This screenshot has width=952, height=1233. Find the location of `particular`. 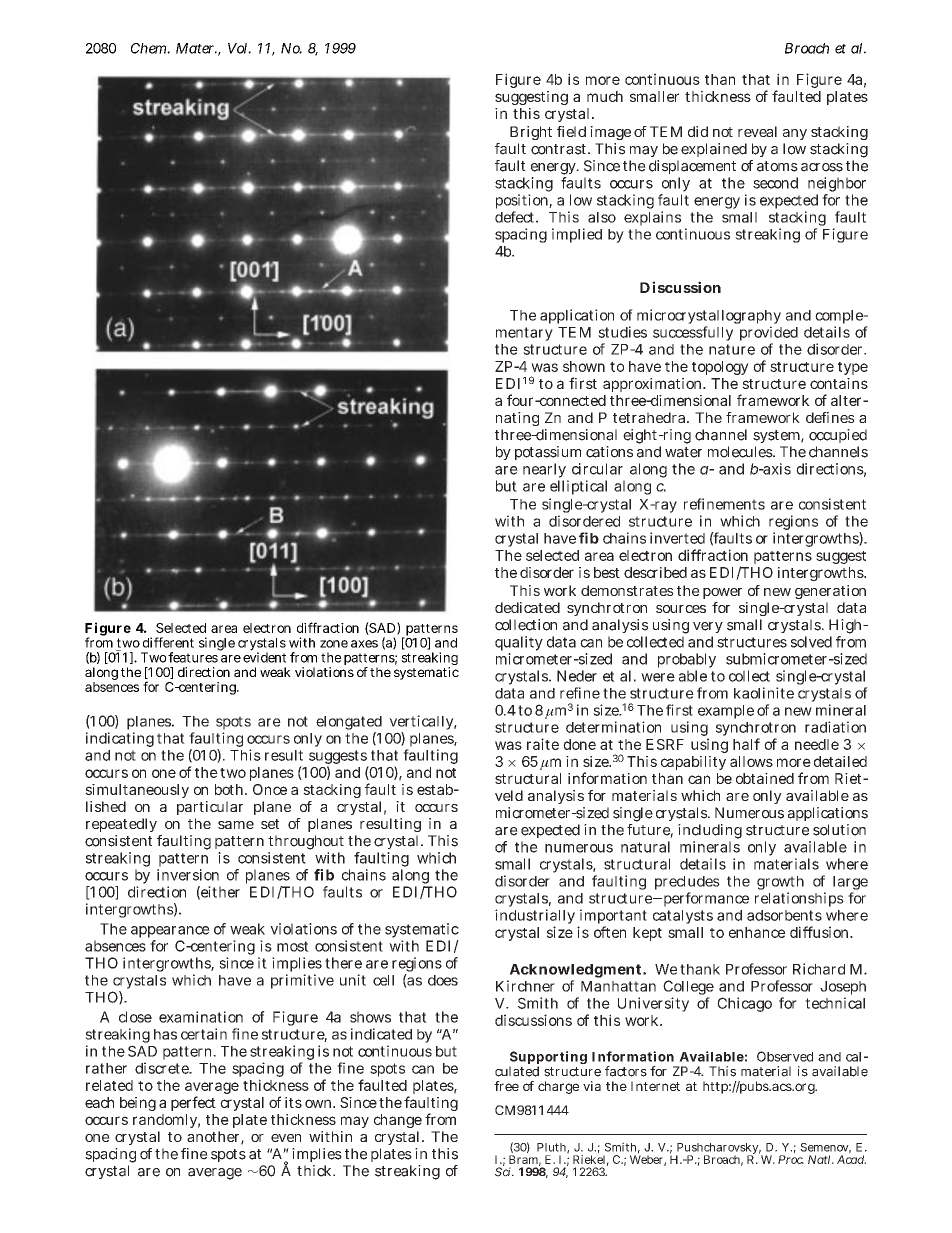

particular is located at coordinates (210, 808).
